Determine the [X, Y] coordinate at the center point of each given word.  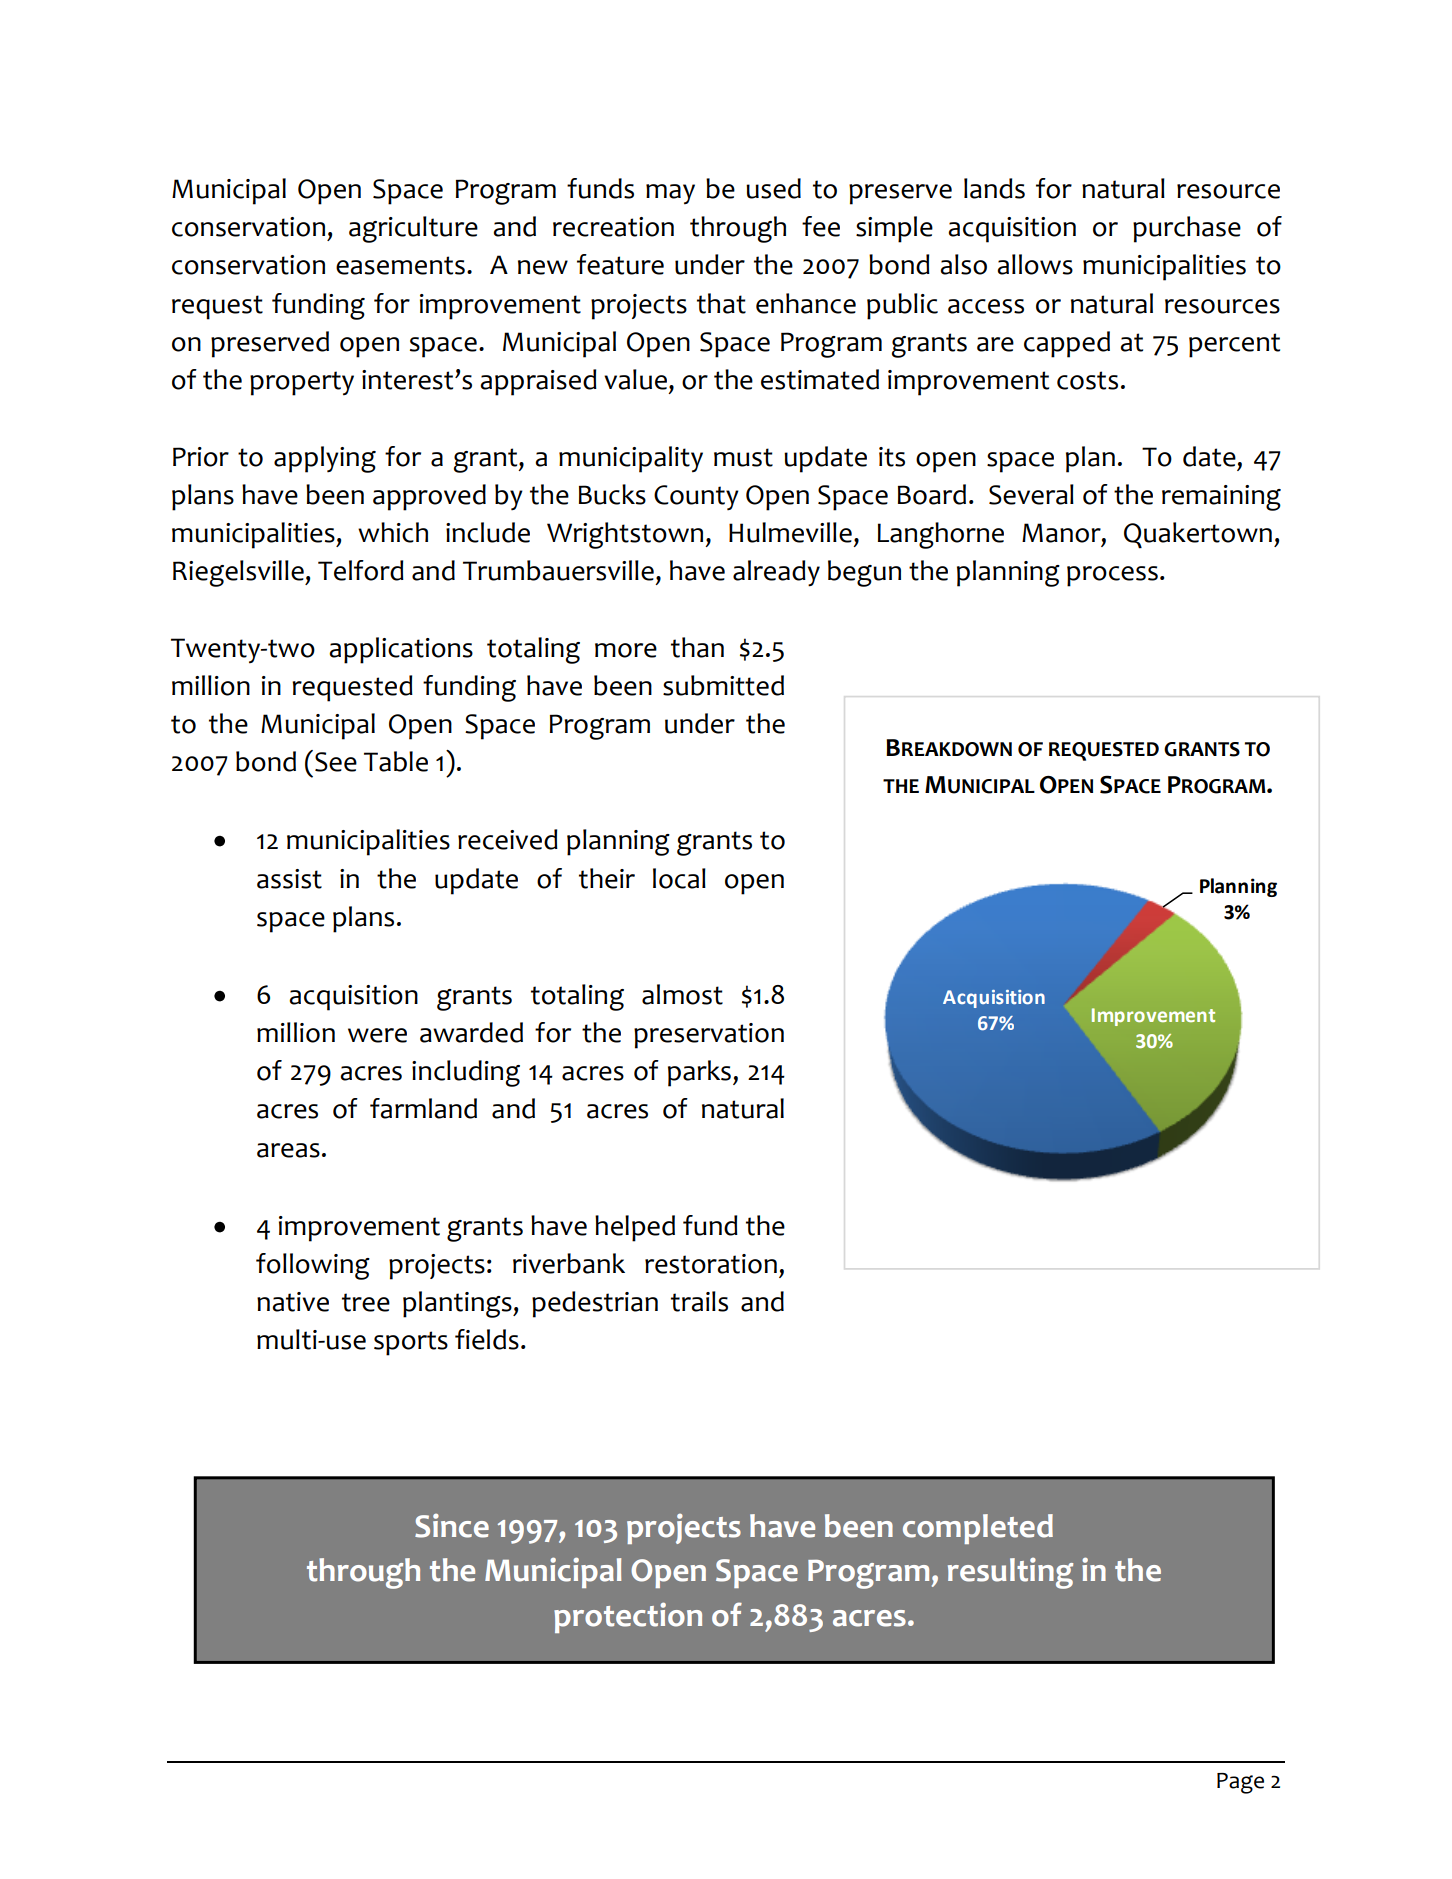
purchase [1187, 229]
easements [400, 265]
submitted [723, 685]
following [313, 1266]
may [670, 194]
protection [628, 1617]
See [336, 762]
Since [452, 1526]
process [1112, 576]
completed [978, 1529]
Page [1240, 1783]
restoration [711, 1264]
